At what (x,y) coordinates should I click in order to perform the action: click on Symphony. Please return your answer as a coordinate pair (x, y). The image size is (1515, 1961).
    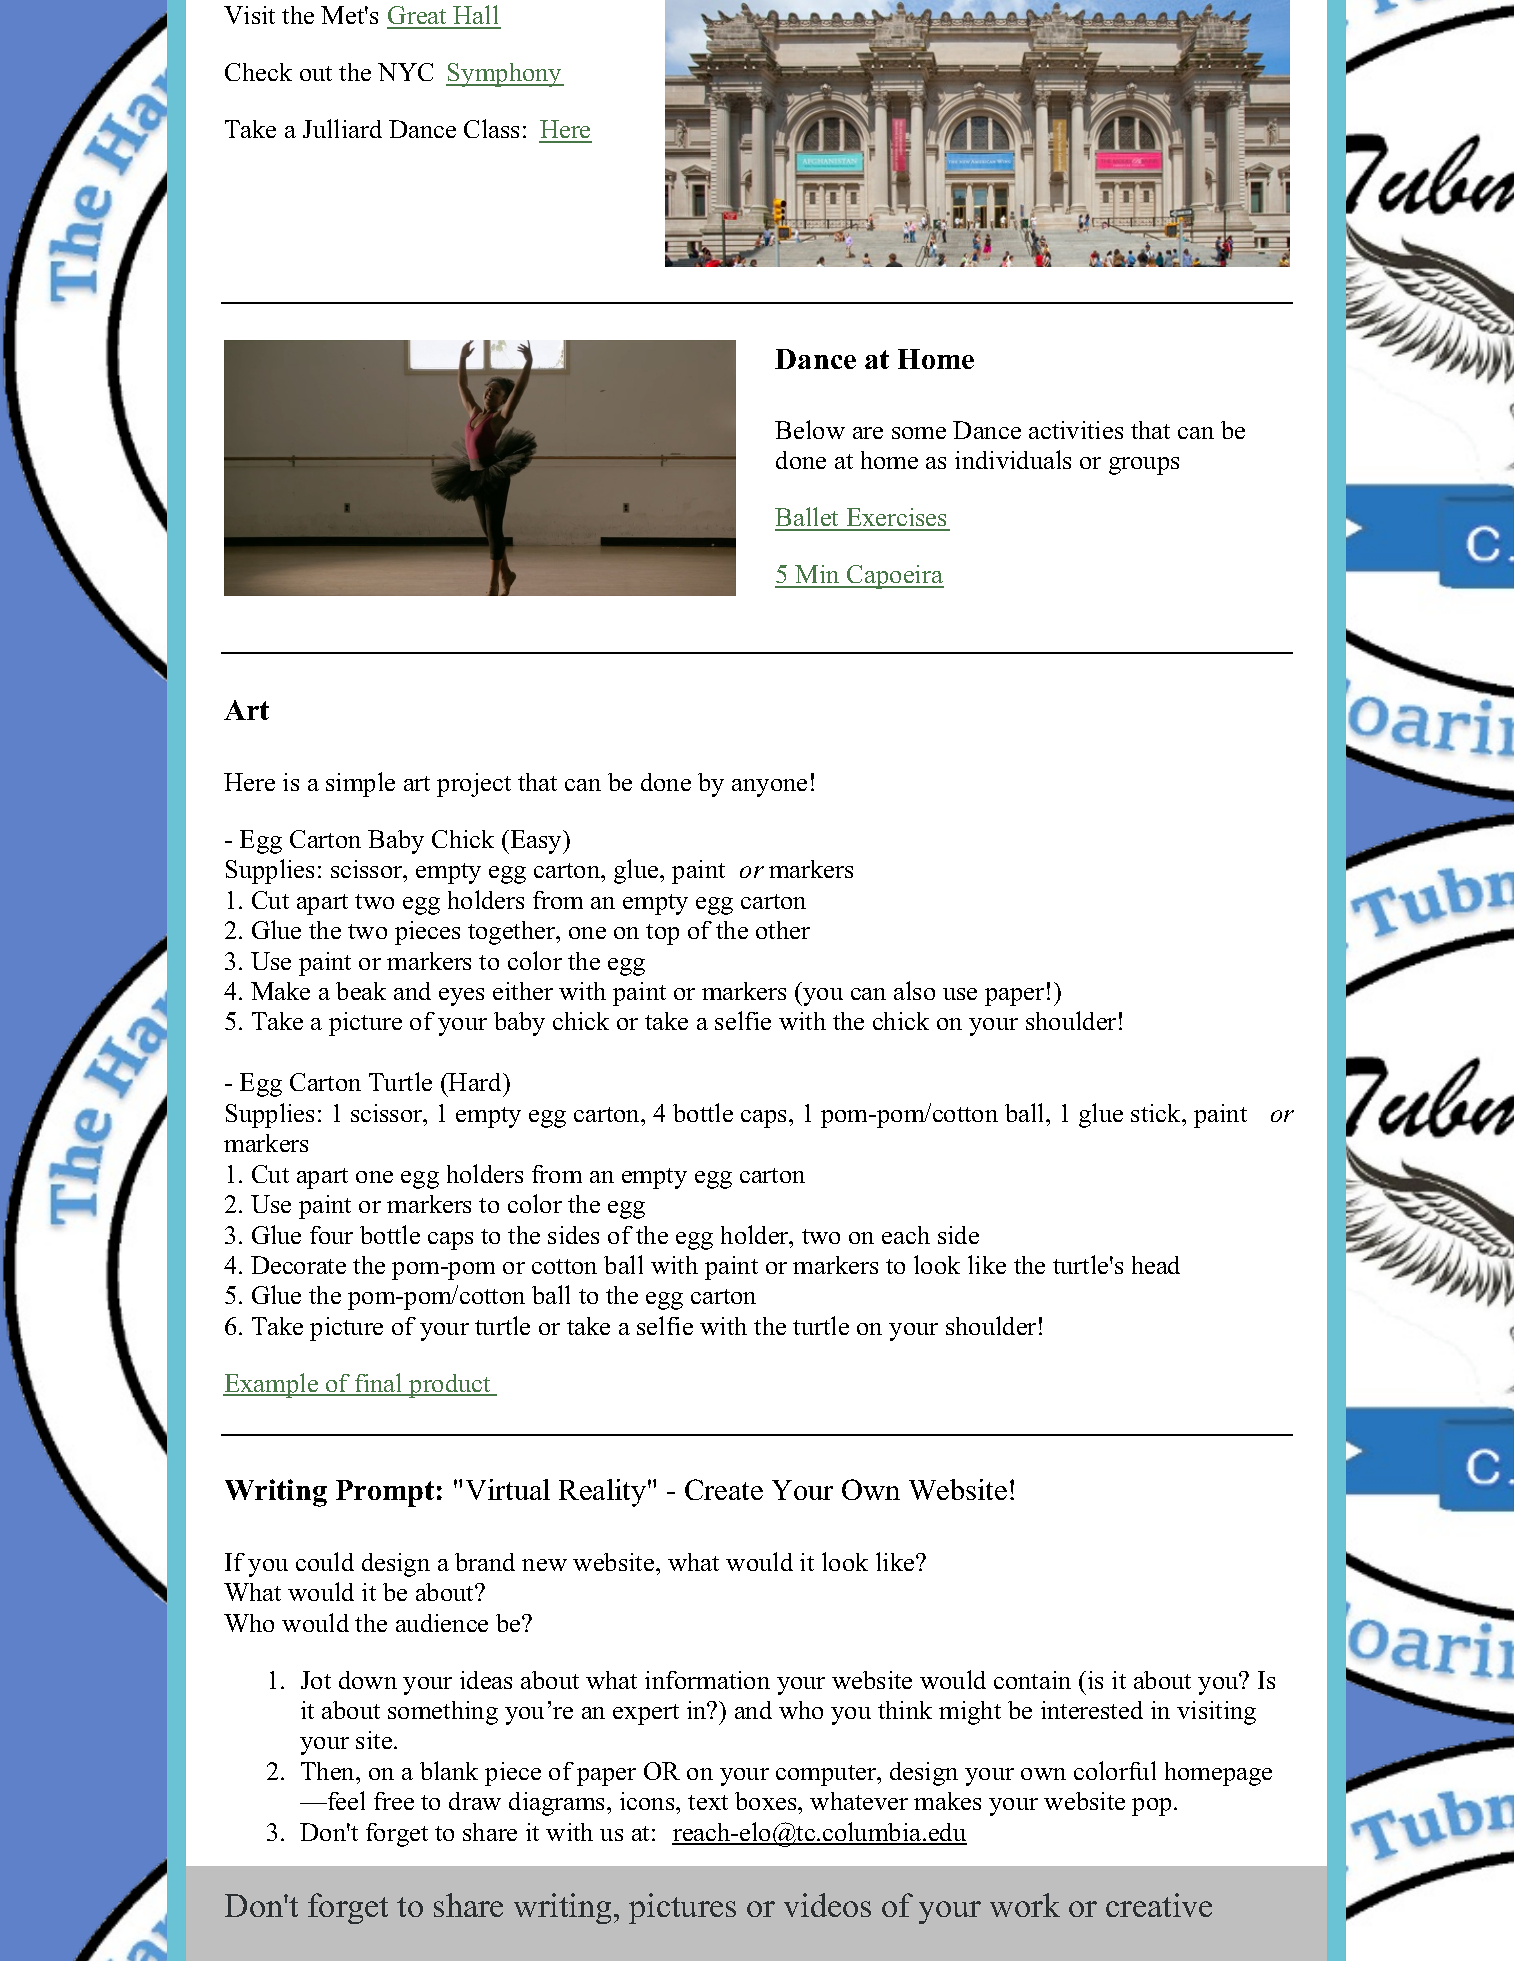
    Looking at the image, I should click on (505, 75).
